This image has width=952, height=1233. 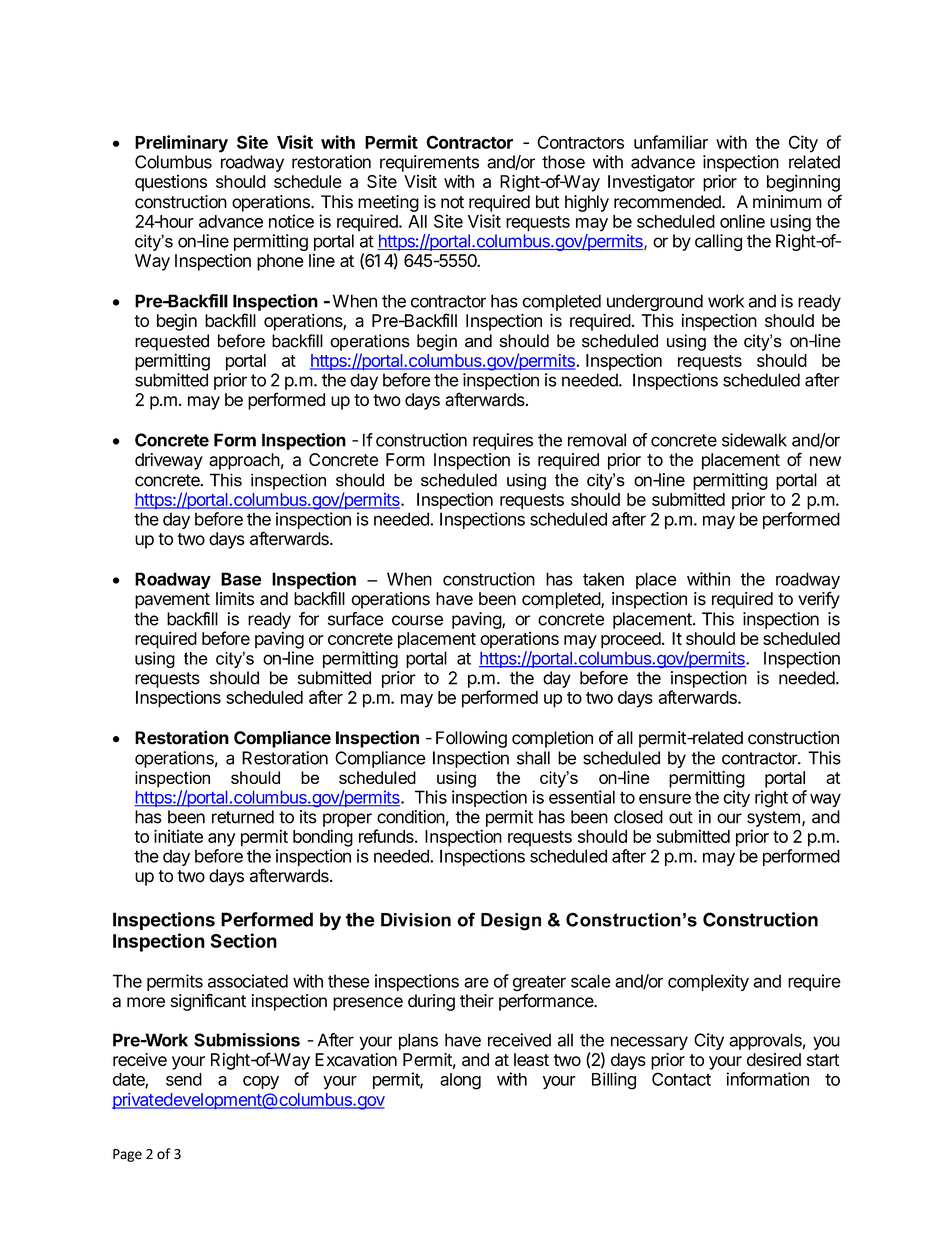 What do you see at coordinates (825, 461) in the image?
I see `new` at bounding box center [825, 461].
